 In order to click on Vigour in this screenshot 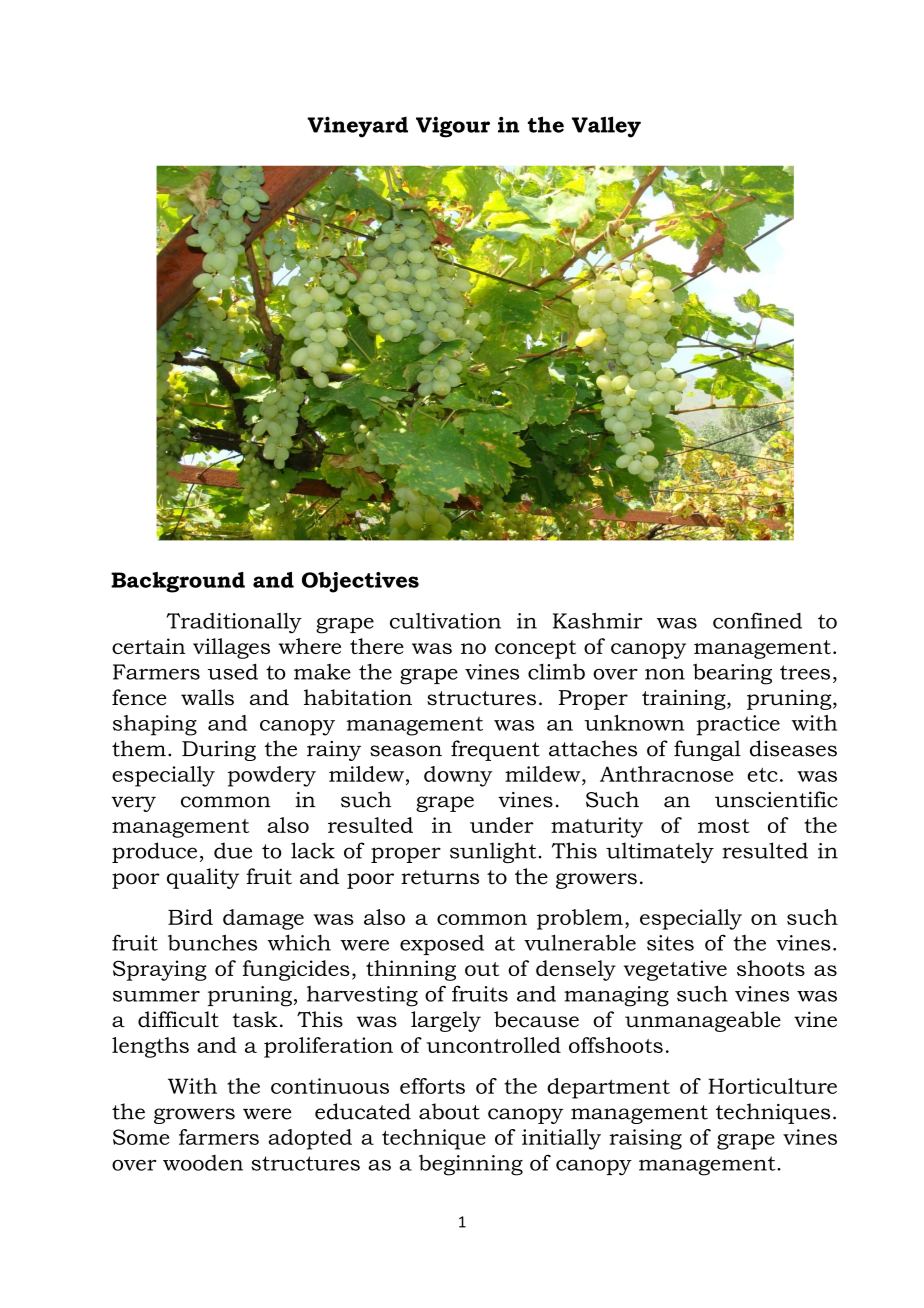, I will do `click(453, 127)`.
